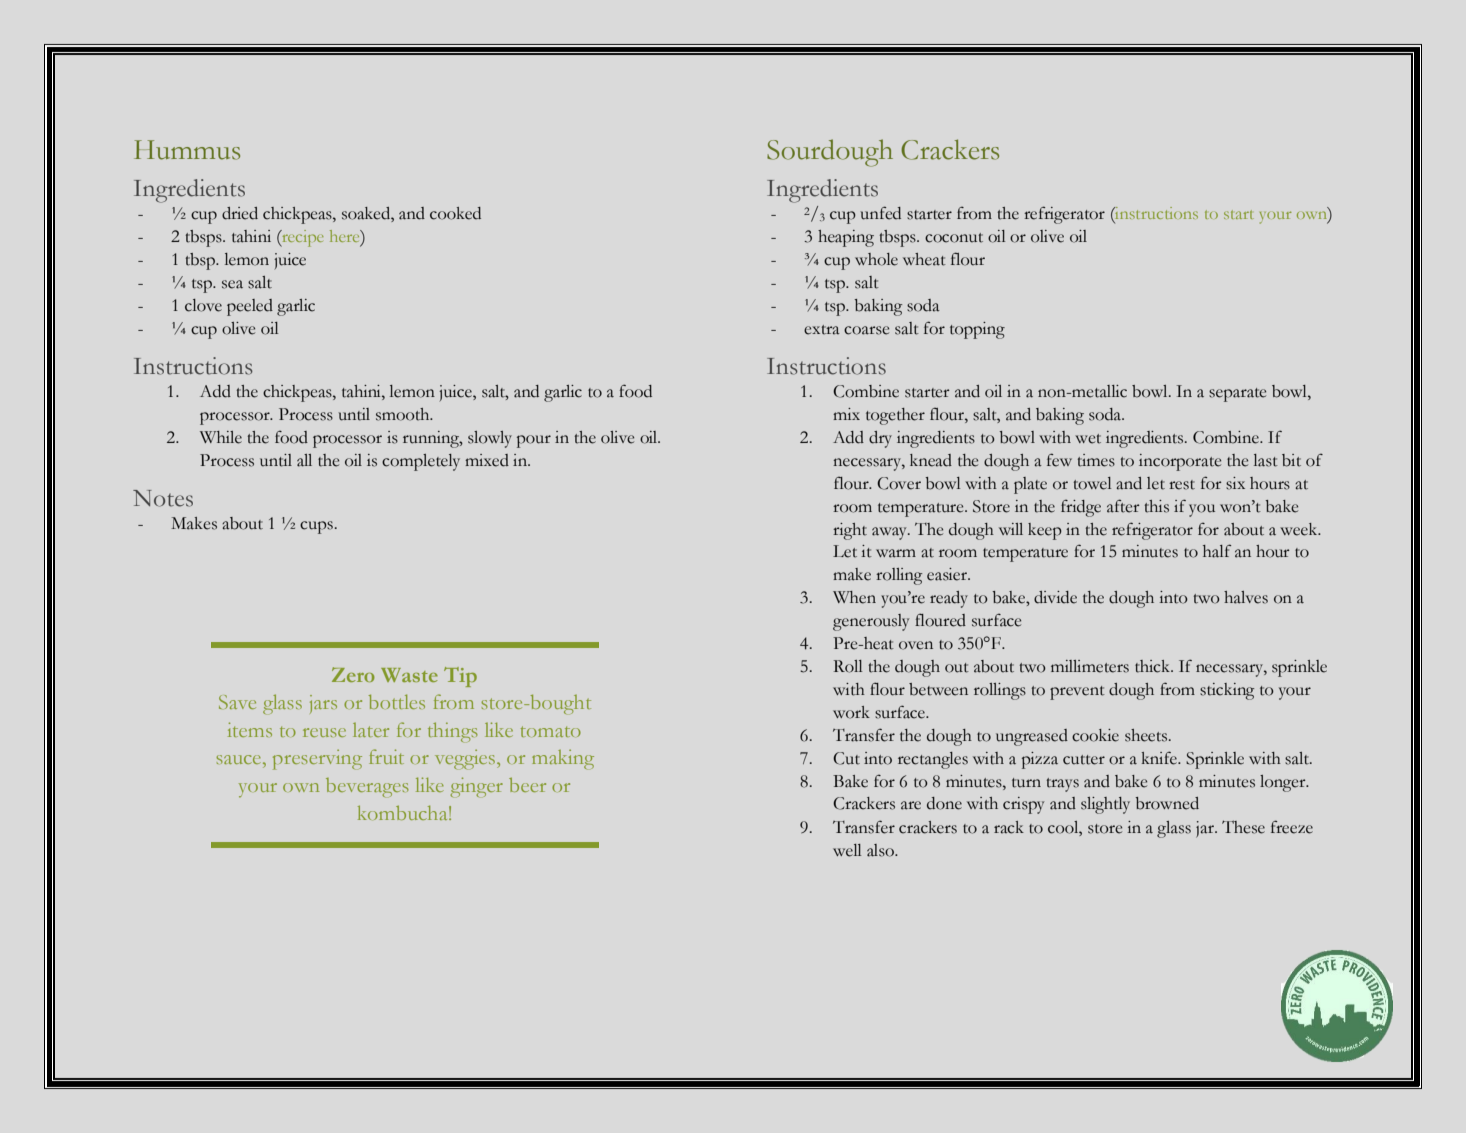 This document has height=1133, width=1466. I want to click on unfed, so click(880, 213).
